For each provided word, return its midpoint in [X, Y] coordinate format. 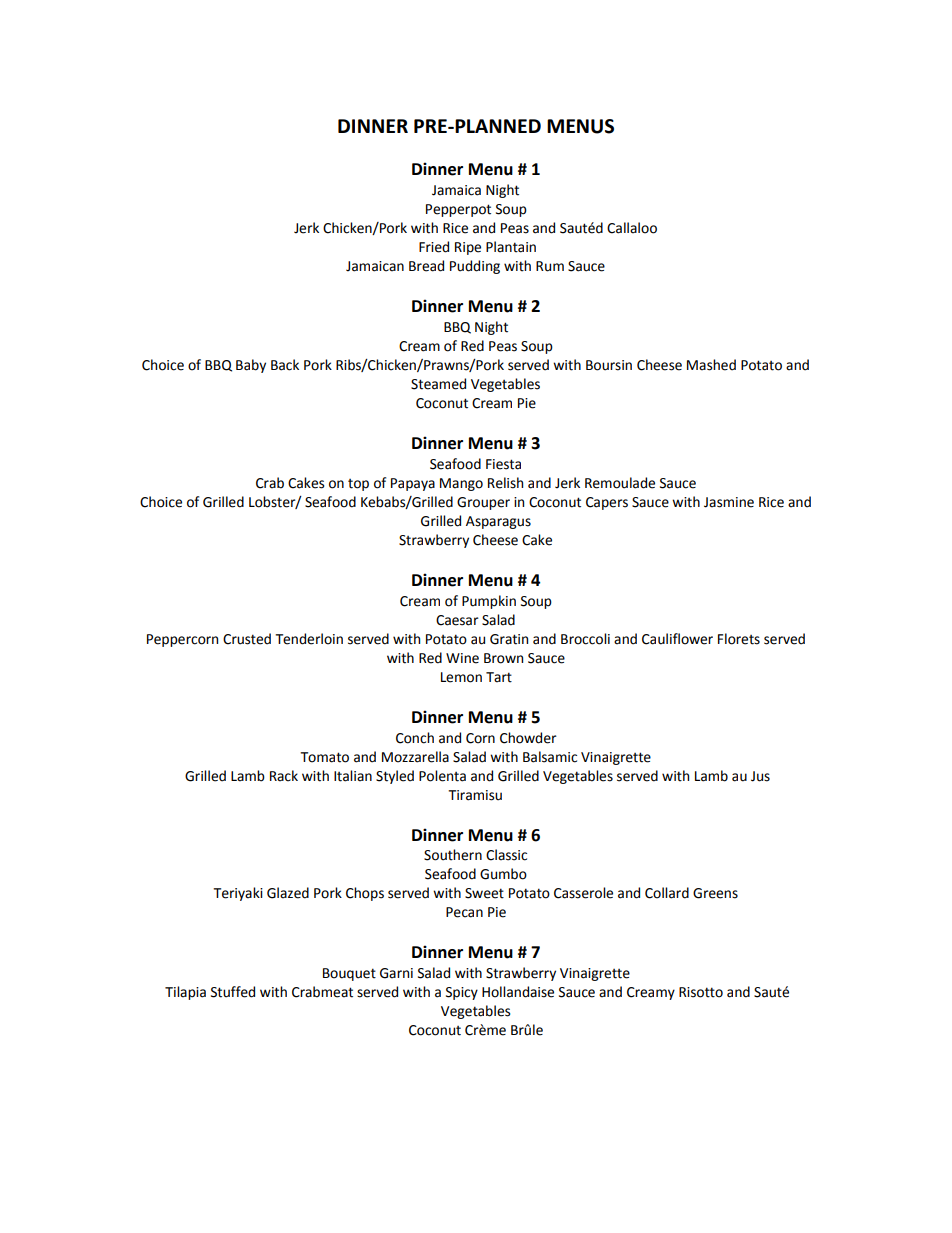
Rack [284, 776]
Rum [550, 266]
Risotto [701, 992]
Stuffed [233, 992]
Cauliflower [677, 639]
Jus [760, 776]
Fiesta [503, 464]
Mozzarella [415, 757]
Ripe [468, 248]
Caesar [457, 620]
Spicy [462, 993]
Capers [607, 503]
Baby [251, 366]
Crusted [247, 639]
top [358, 485]
